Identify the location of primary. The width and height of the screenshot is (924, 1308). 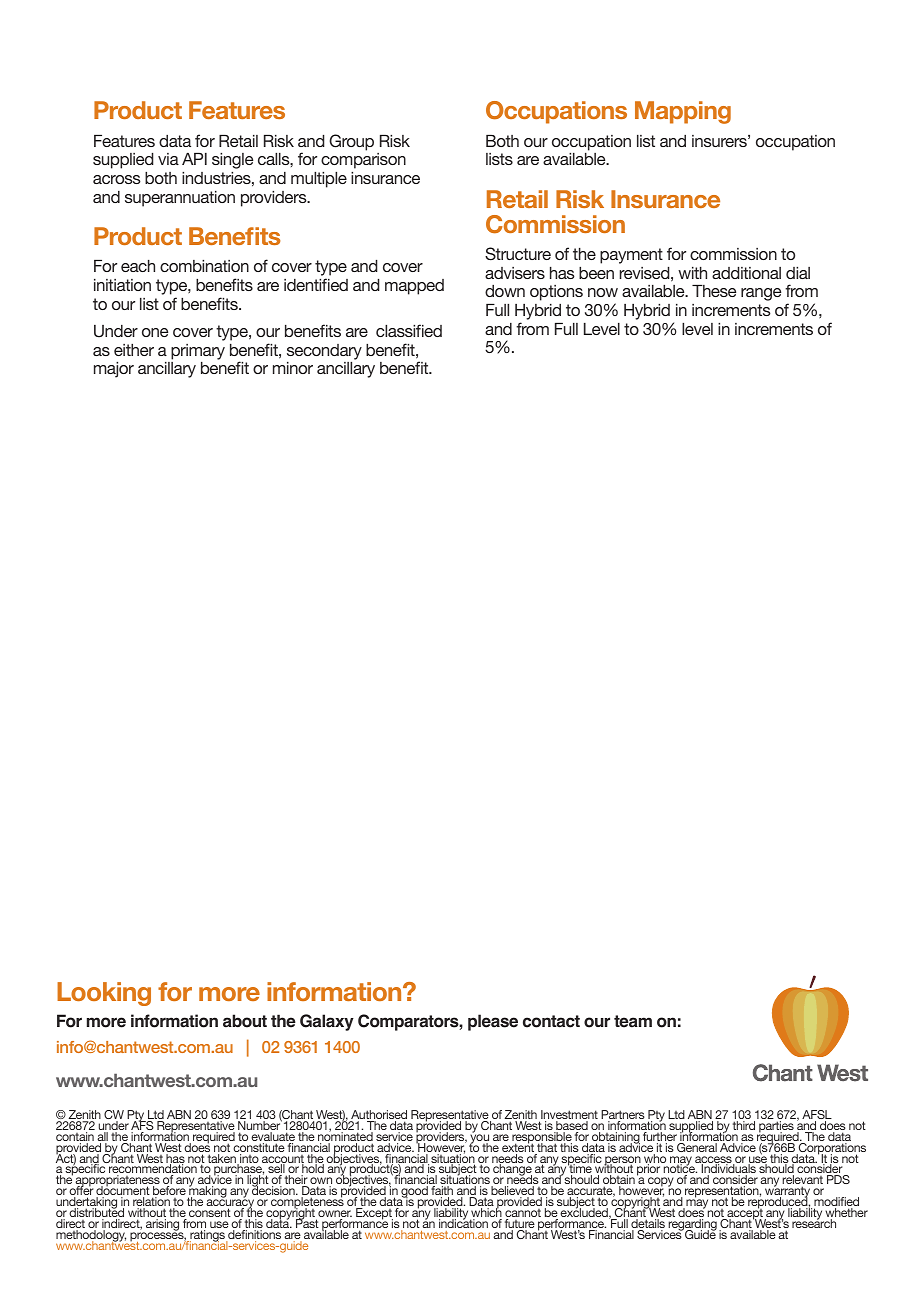
(198, 352).
